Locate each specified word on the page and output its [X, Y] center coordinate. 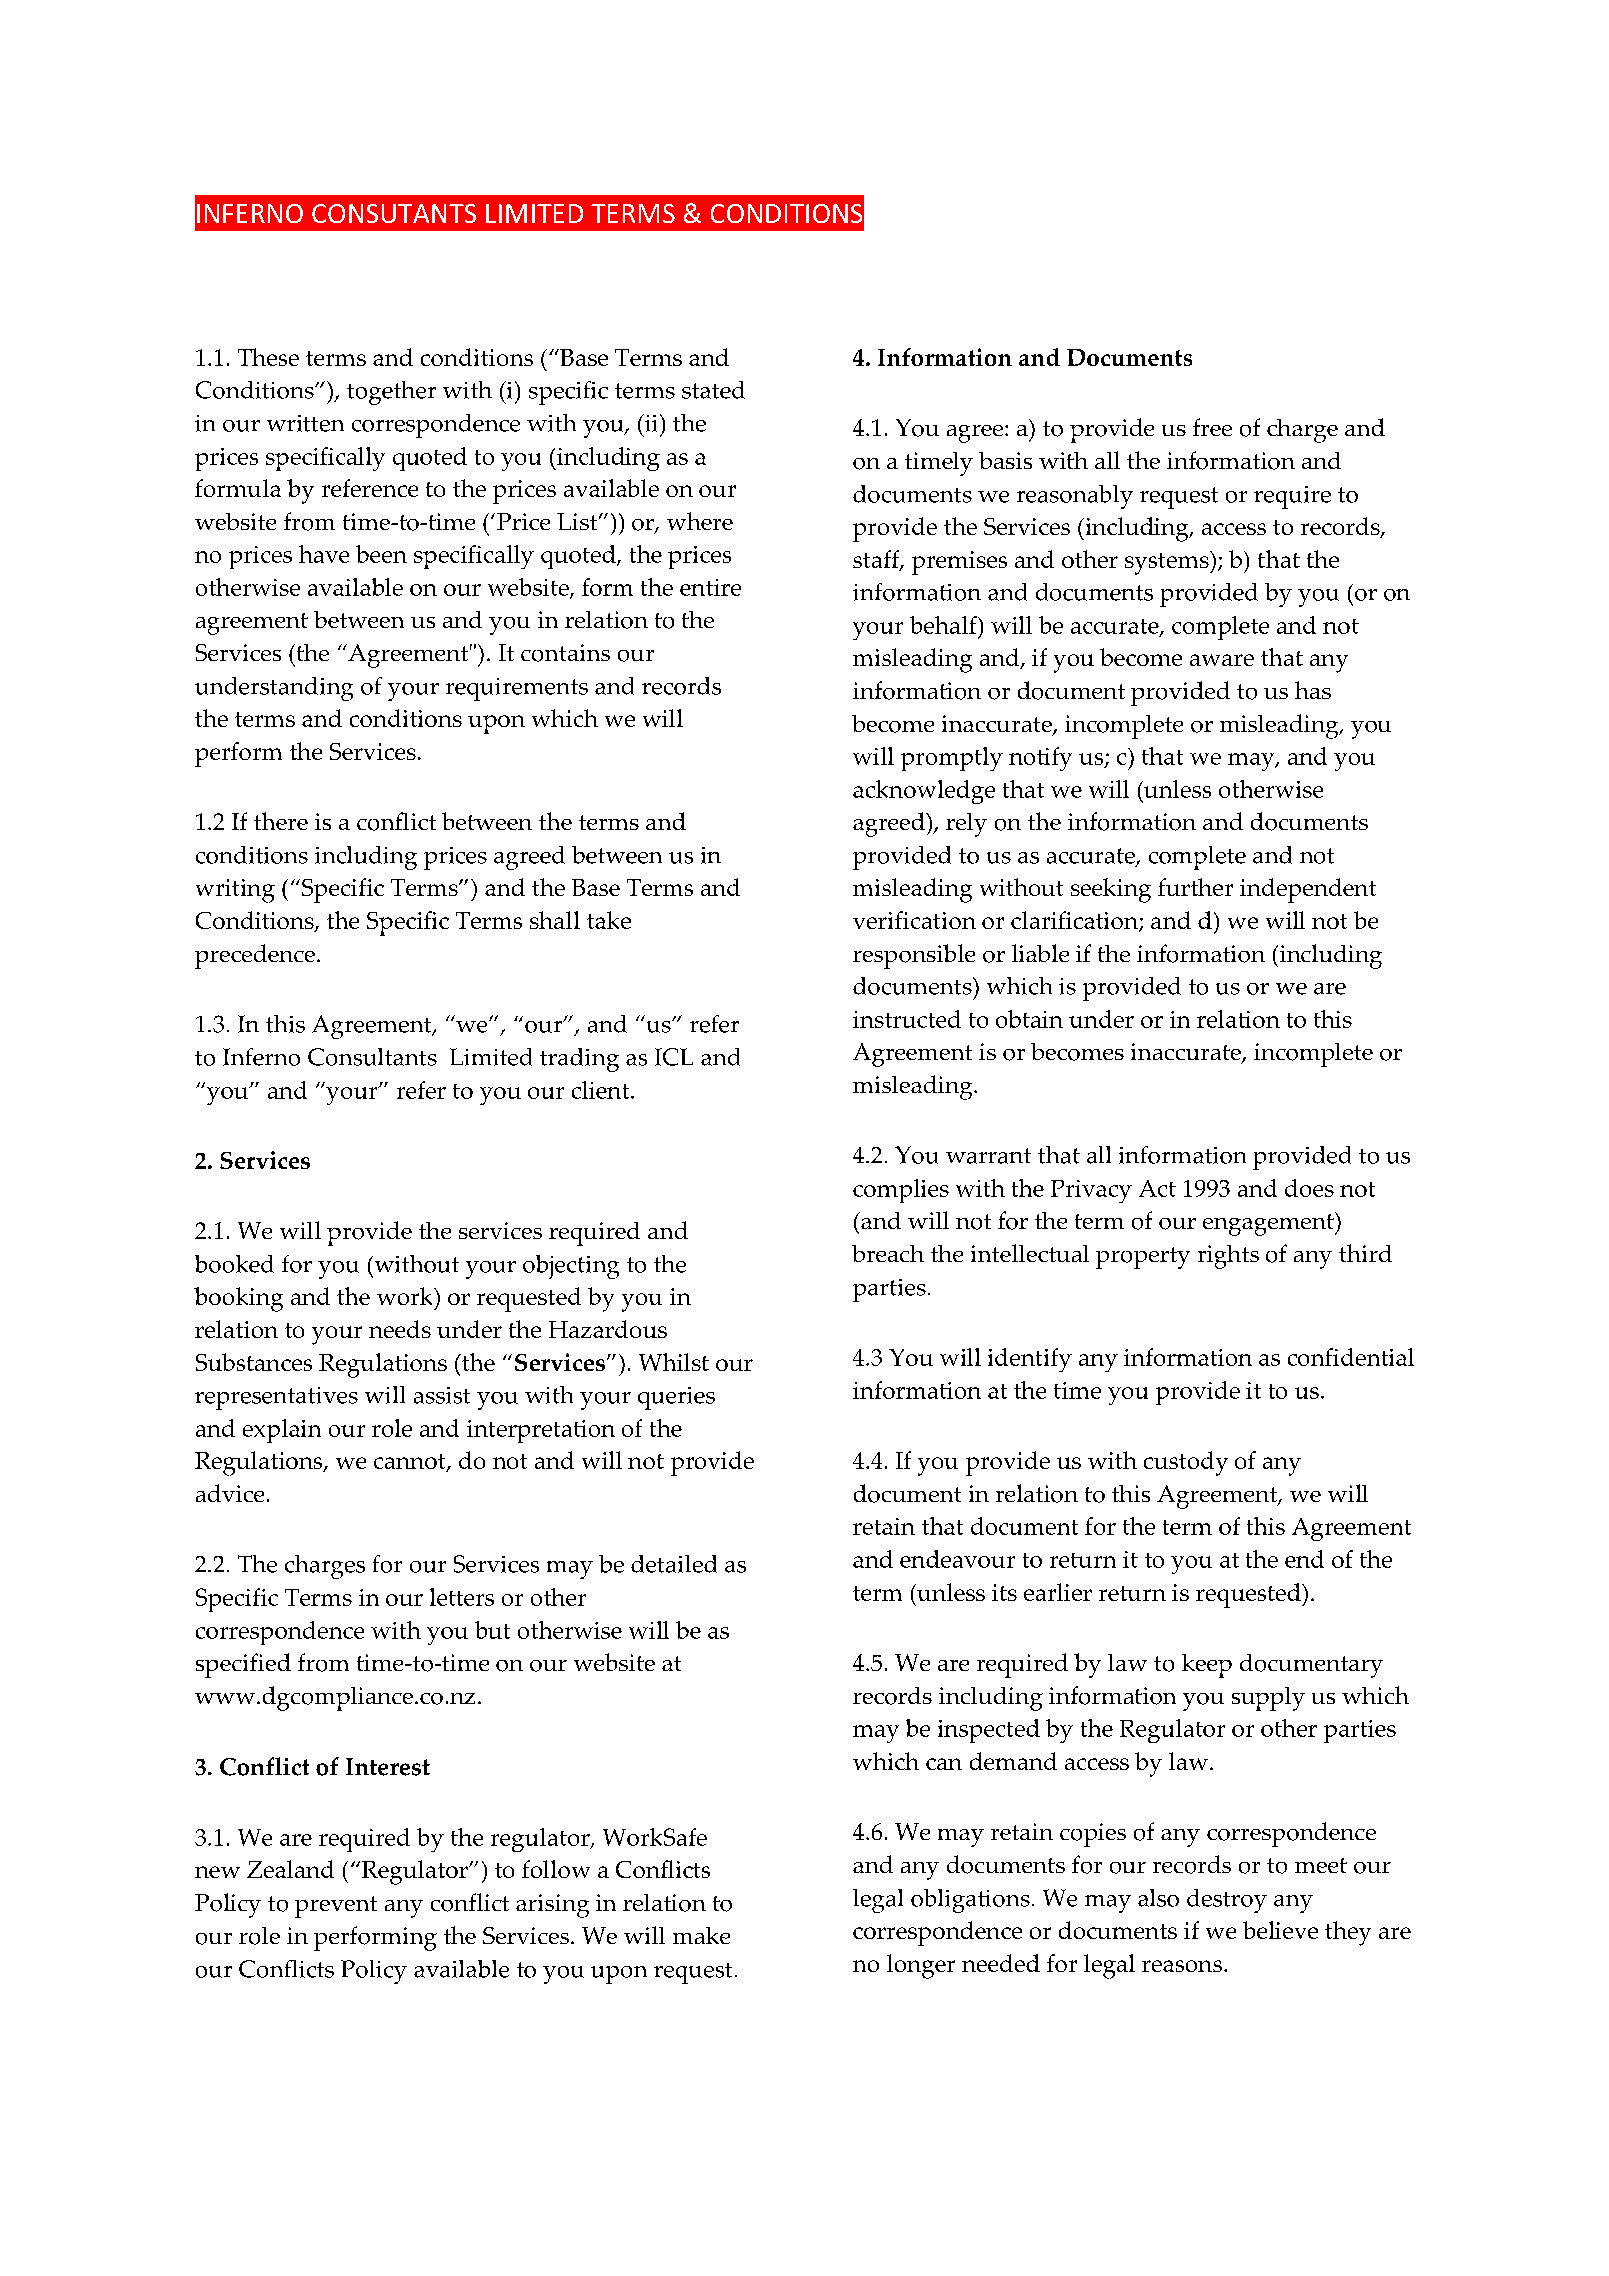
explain [282, 1431]
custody [1186, 1463]
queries [676, 1398]
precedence [255, 956]
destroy [1227, 1901]
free [1212, 427]
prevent [336, 1907]
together [391, 393]
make [701, 1935]
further [1195, 887]
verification [914, 920]
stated [713, 390]
